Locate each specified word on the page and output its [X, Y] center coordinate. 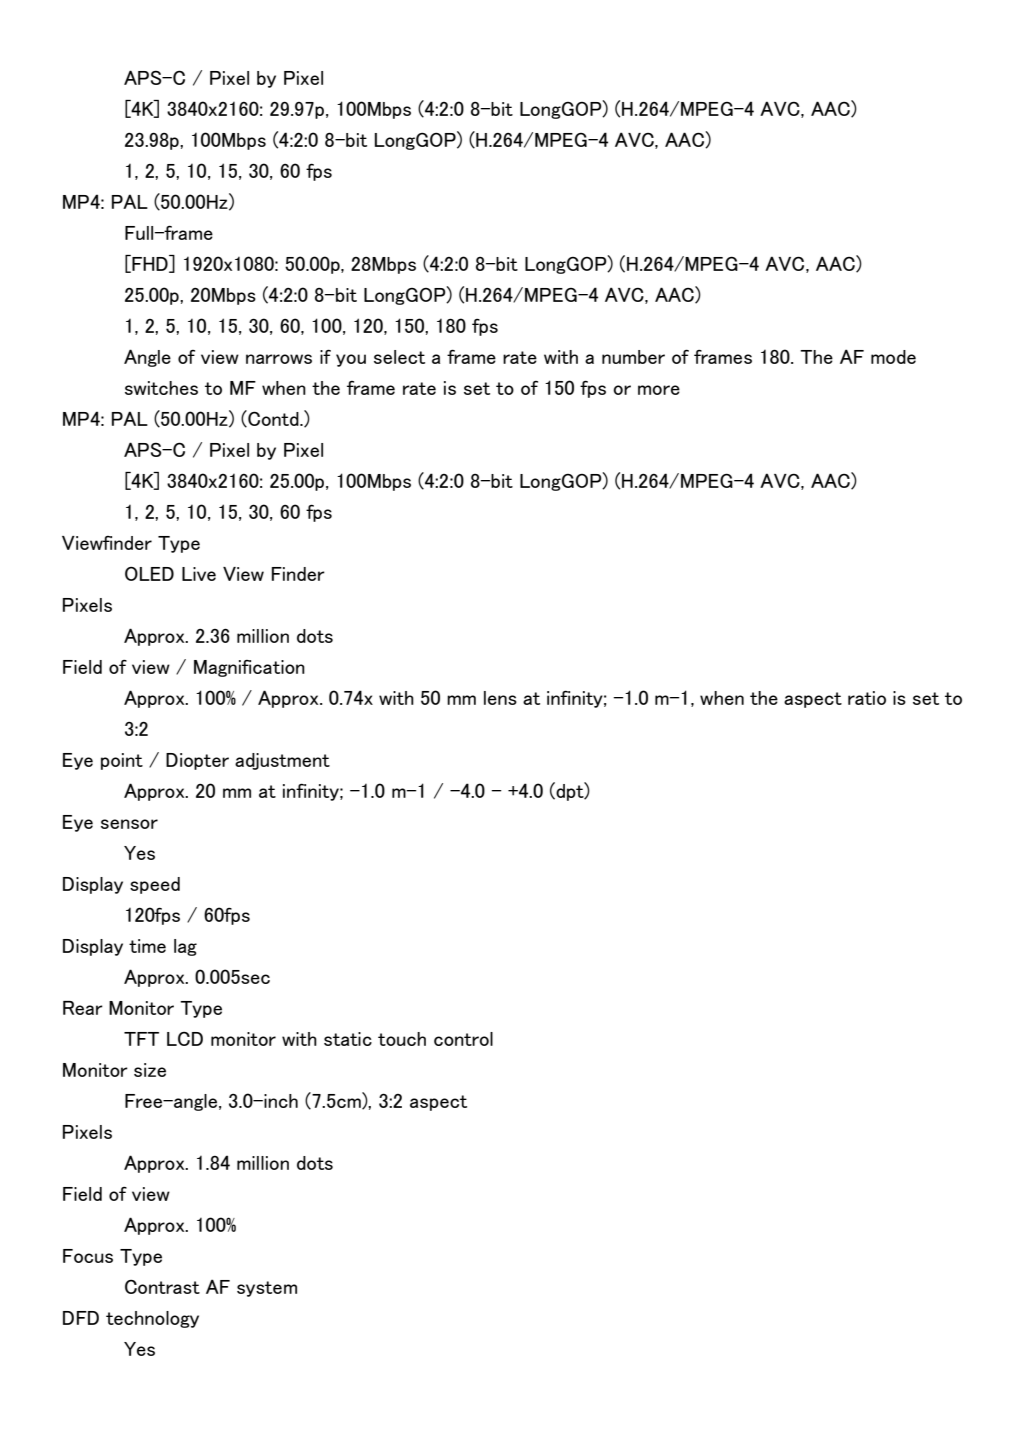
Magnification [249, 668]
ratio [867, 698]
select [399, 357]
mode [893, 357]
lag [185, 947]
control [463, 1039]
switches [161, 388]
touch [402, 1039]
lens [500, 698]
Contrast [162, 1287]
